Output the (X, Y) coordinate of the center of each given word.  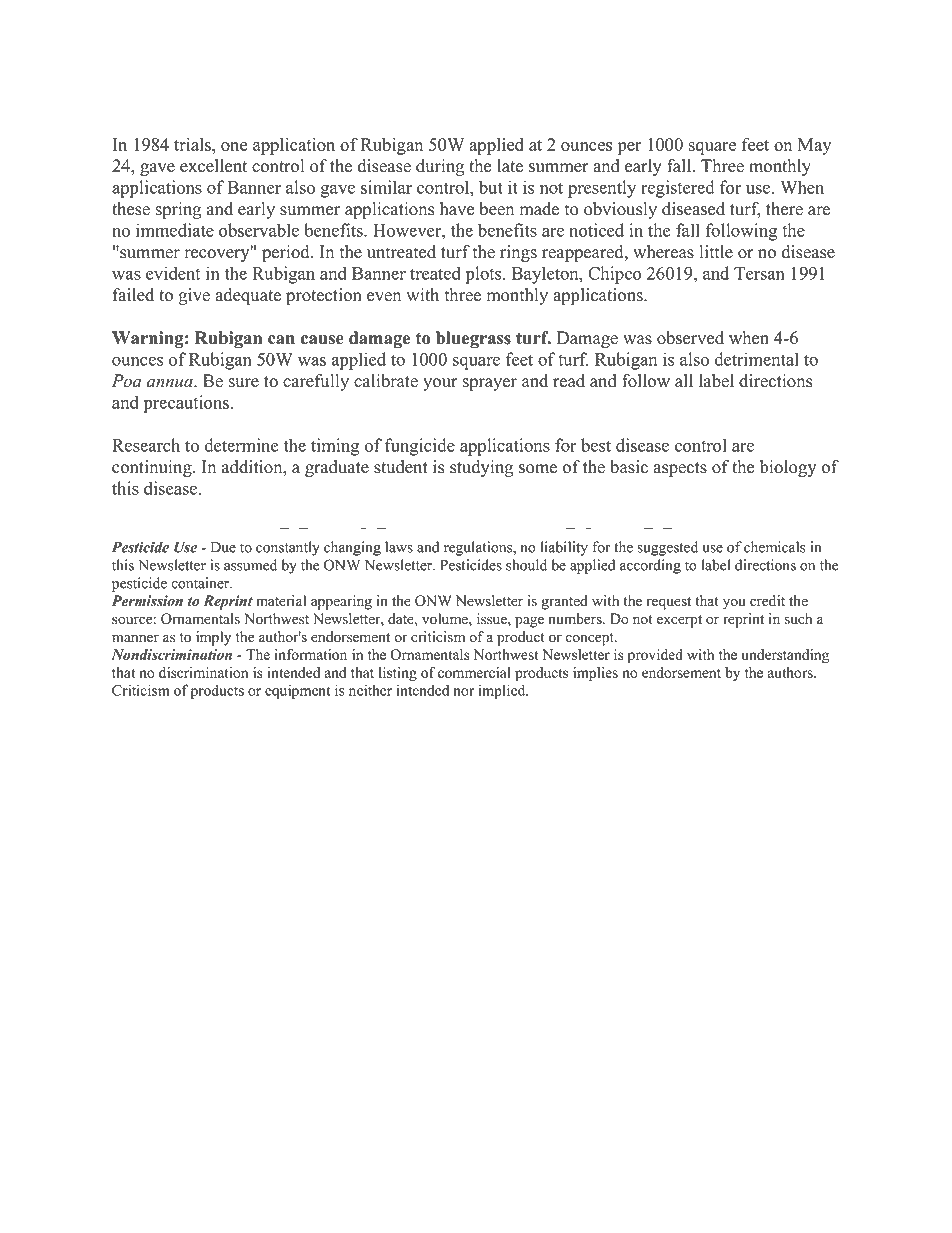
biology (788, 468)
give (194, 296)
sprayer (490, 384)
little (716, 252)
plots (485, 275)
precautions (188, 404)
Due (223, 547)
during (440, 167)
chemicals (775, 547)
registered (677, 189)
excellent (213, 166)
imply (213, 638)
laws (399, 547)
